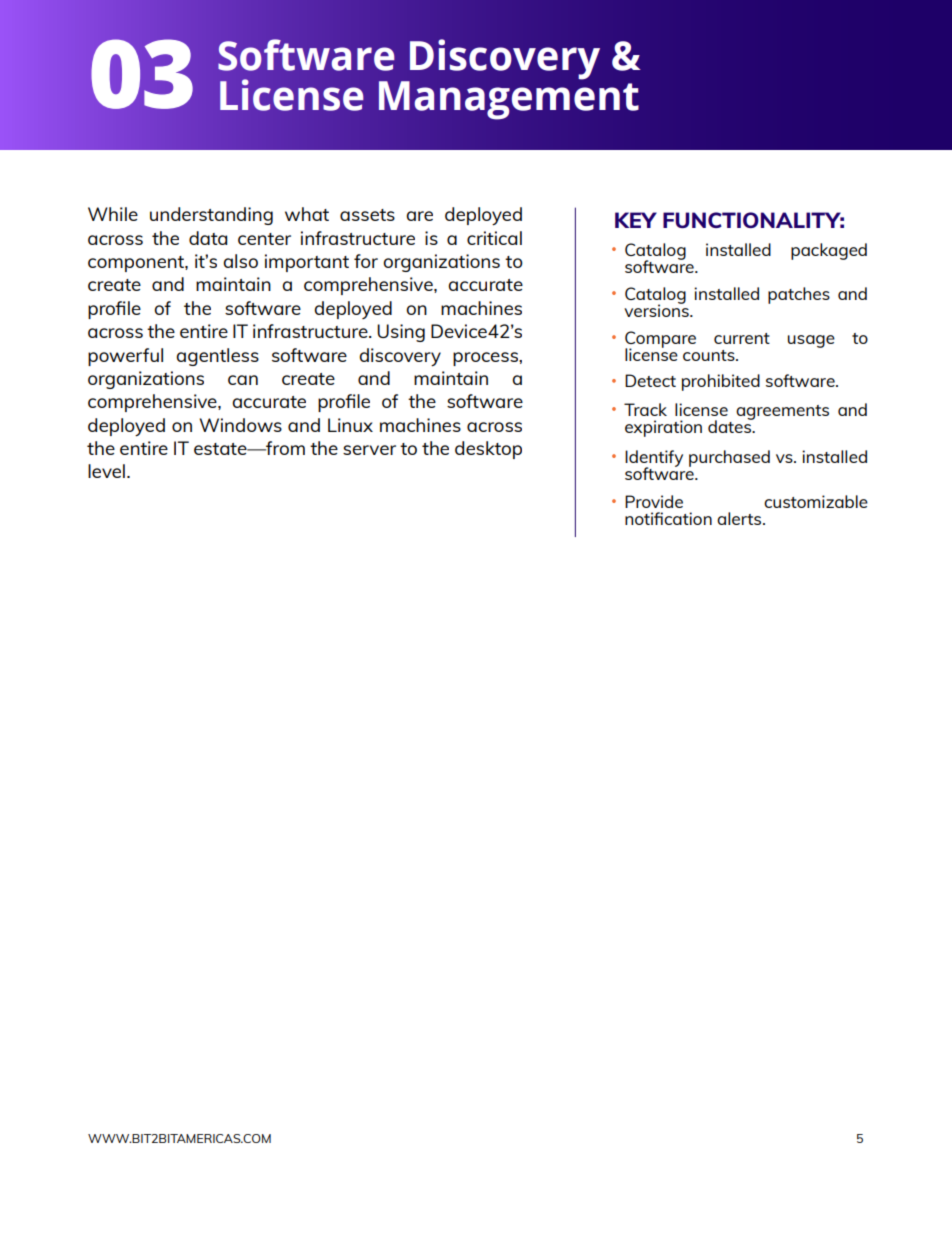 This screenshot has width=952, height=1233. I want to click on Provide, so click(654, 501).
